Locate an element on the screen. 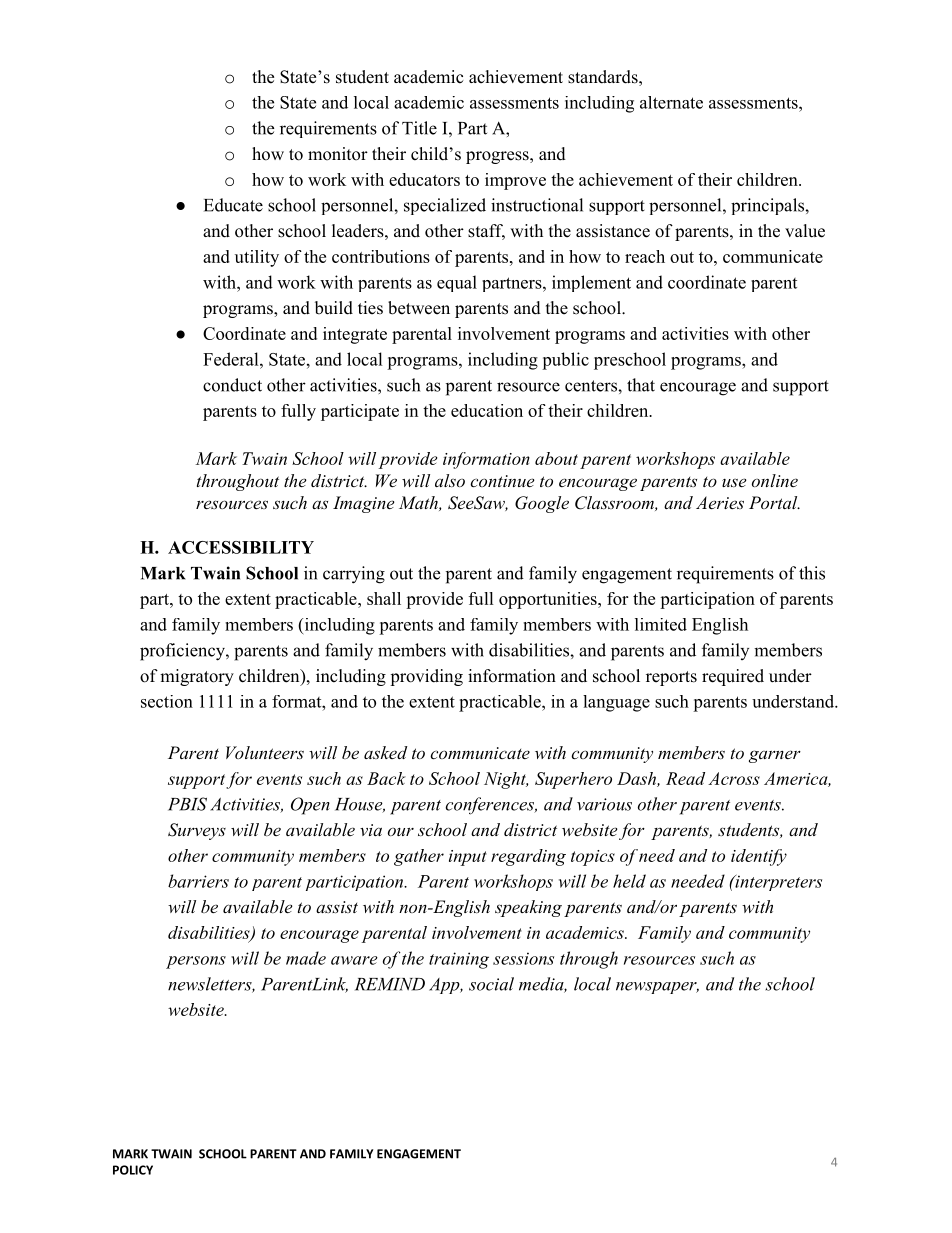 The width and height of the screenshot is (952, 1233). Across is located at coordinates (734, 778).
